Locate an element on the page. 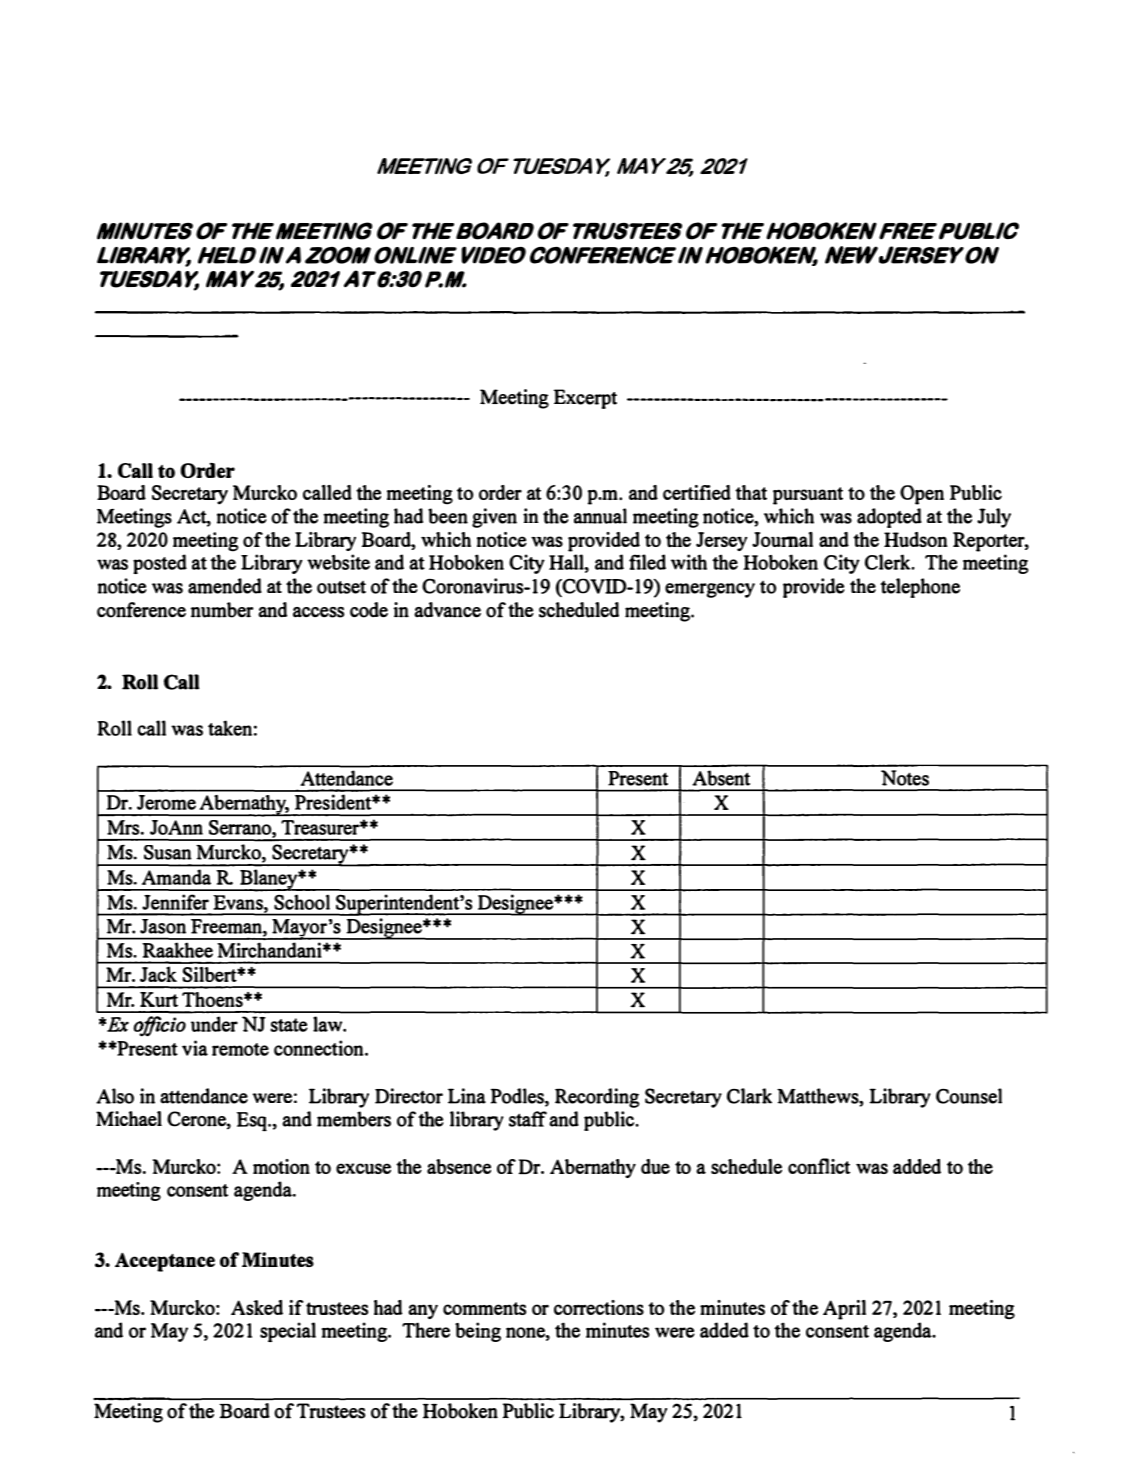 The height and width of the page is (1464, 1128). remote is located at coordinates (240, 1049).
